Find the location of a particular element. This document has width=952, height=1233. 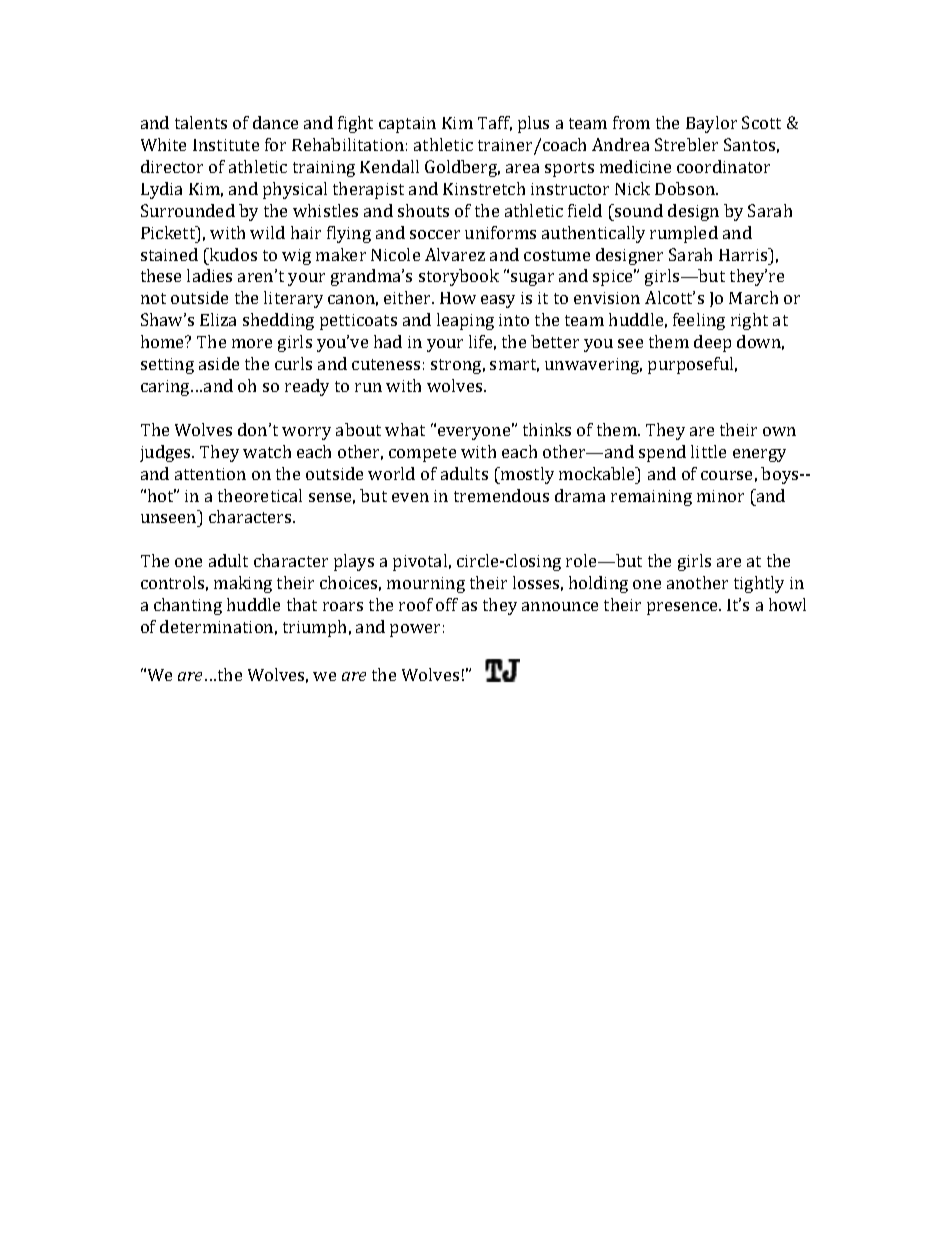

plus is located at coordinates (533, 124).
